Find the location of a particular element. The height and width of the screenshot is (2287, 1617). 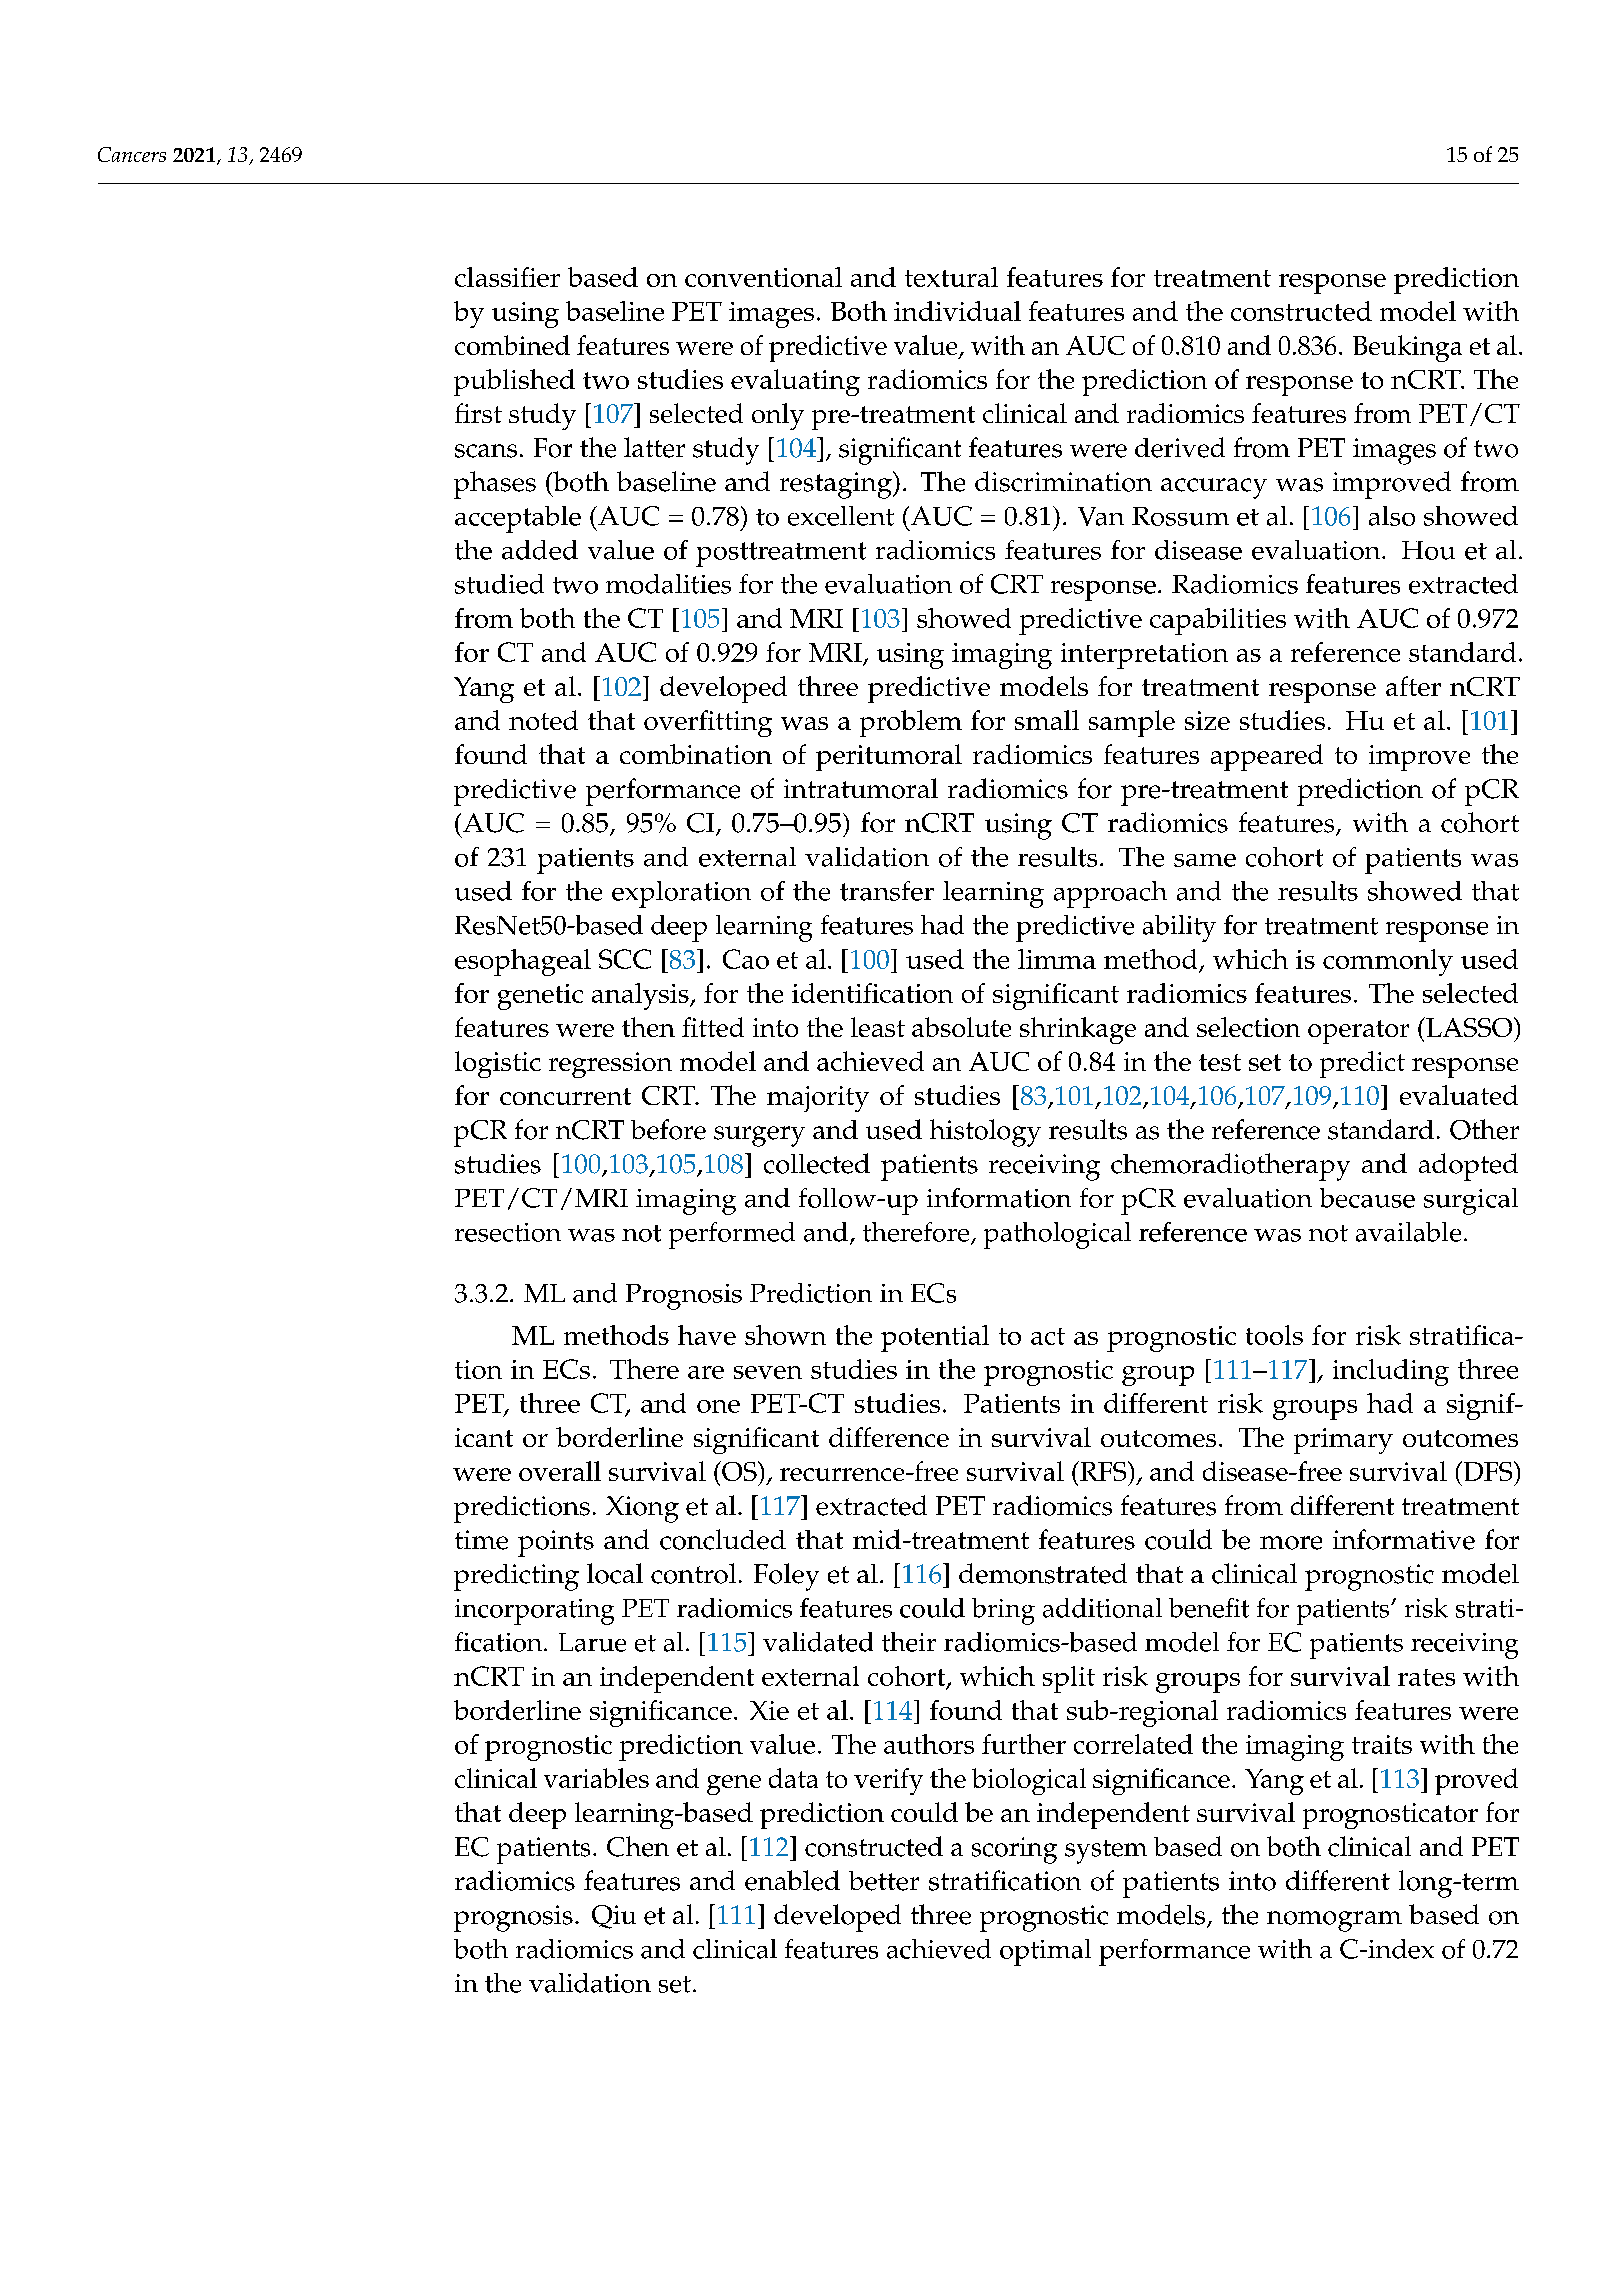

noted is located at coordinates (543, 720).
